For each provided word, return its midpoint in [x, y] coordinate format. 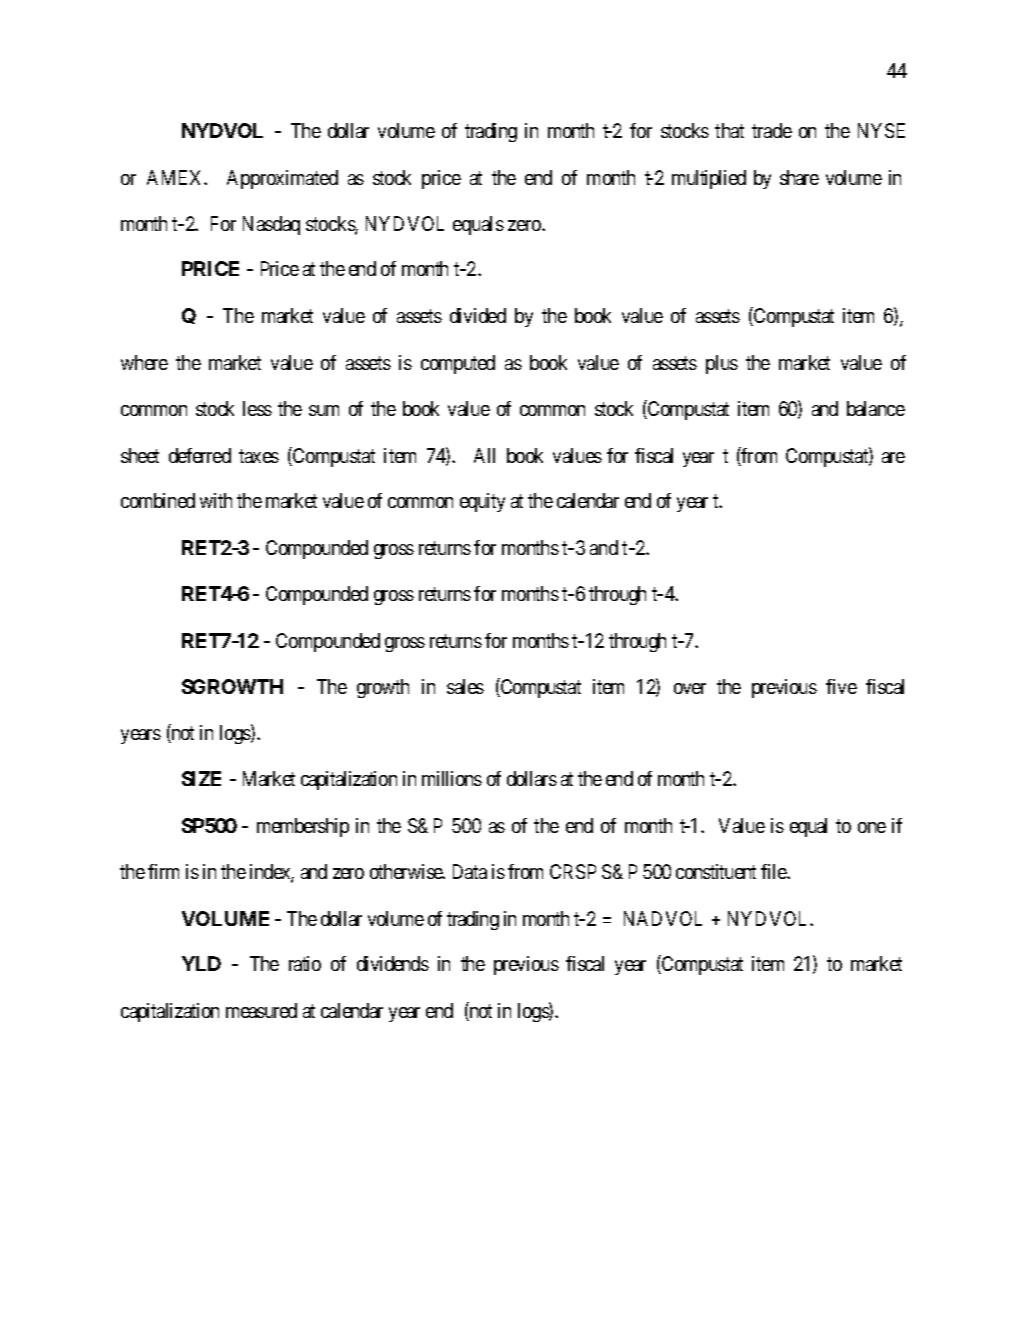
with [216, 500]
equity [482, 502]
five [841, 686]
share [799, 177]
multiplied [709, 179]
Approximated [282, 179]
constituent [716, 871]
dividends [393, 963]
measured [261, 1010]
